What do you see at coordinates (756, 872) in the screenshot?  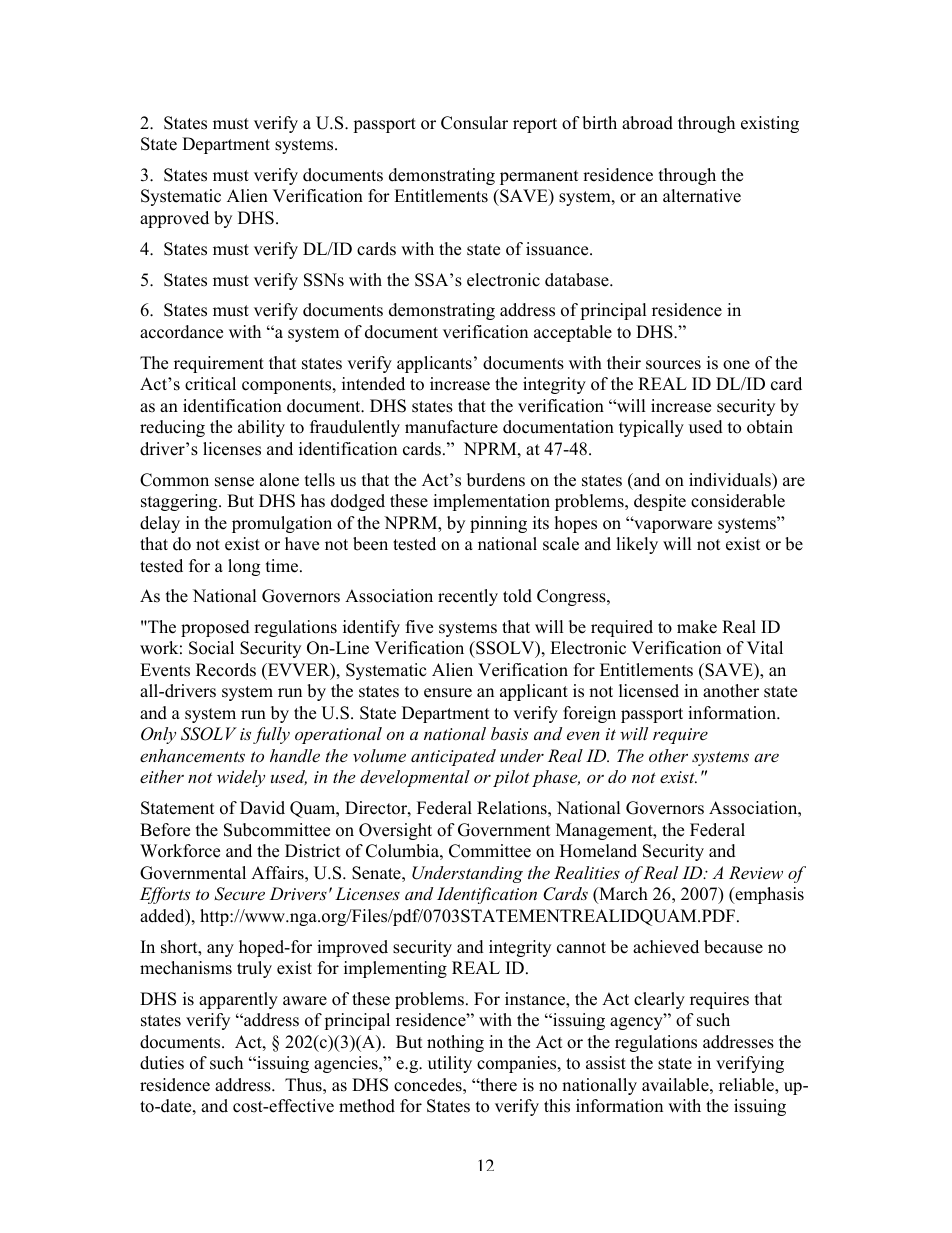 I see `Review` at bounding box center [756, 872].
